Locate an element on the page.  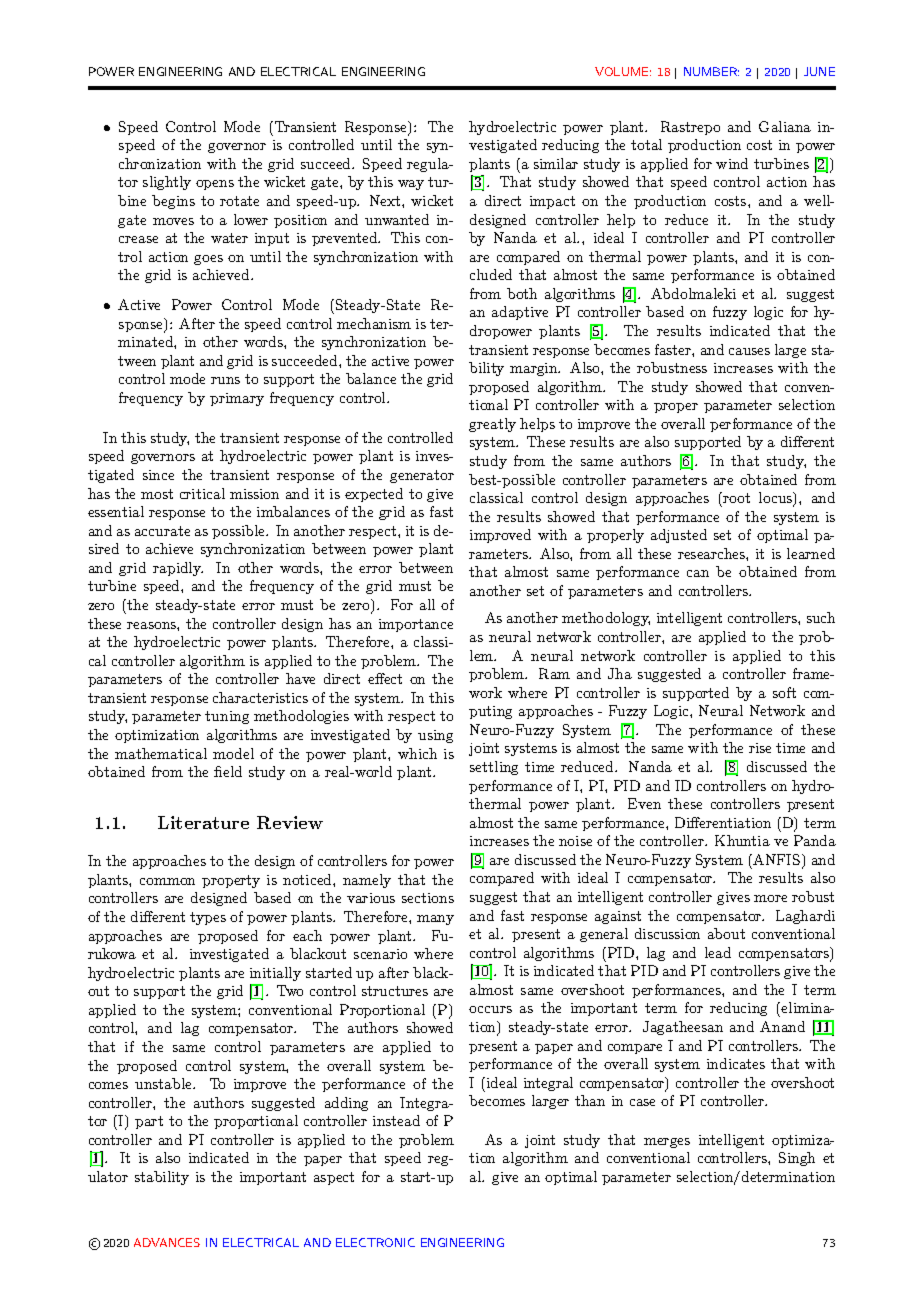
opens is located at coordinates (215, 185).
